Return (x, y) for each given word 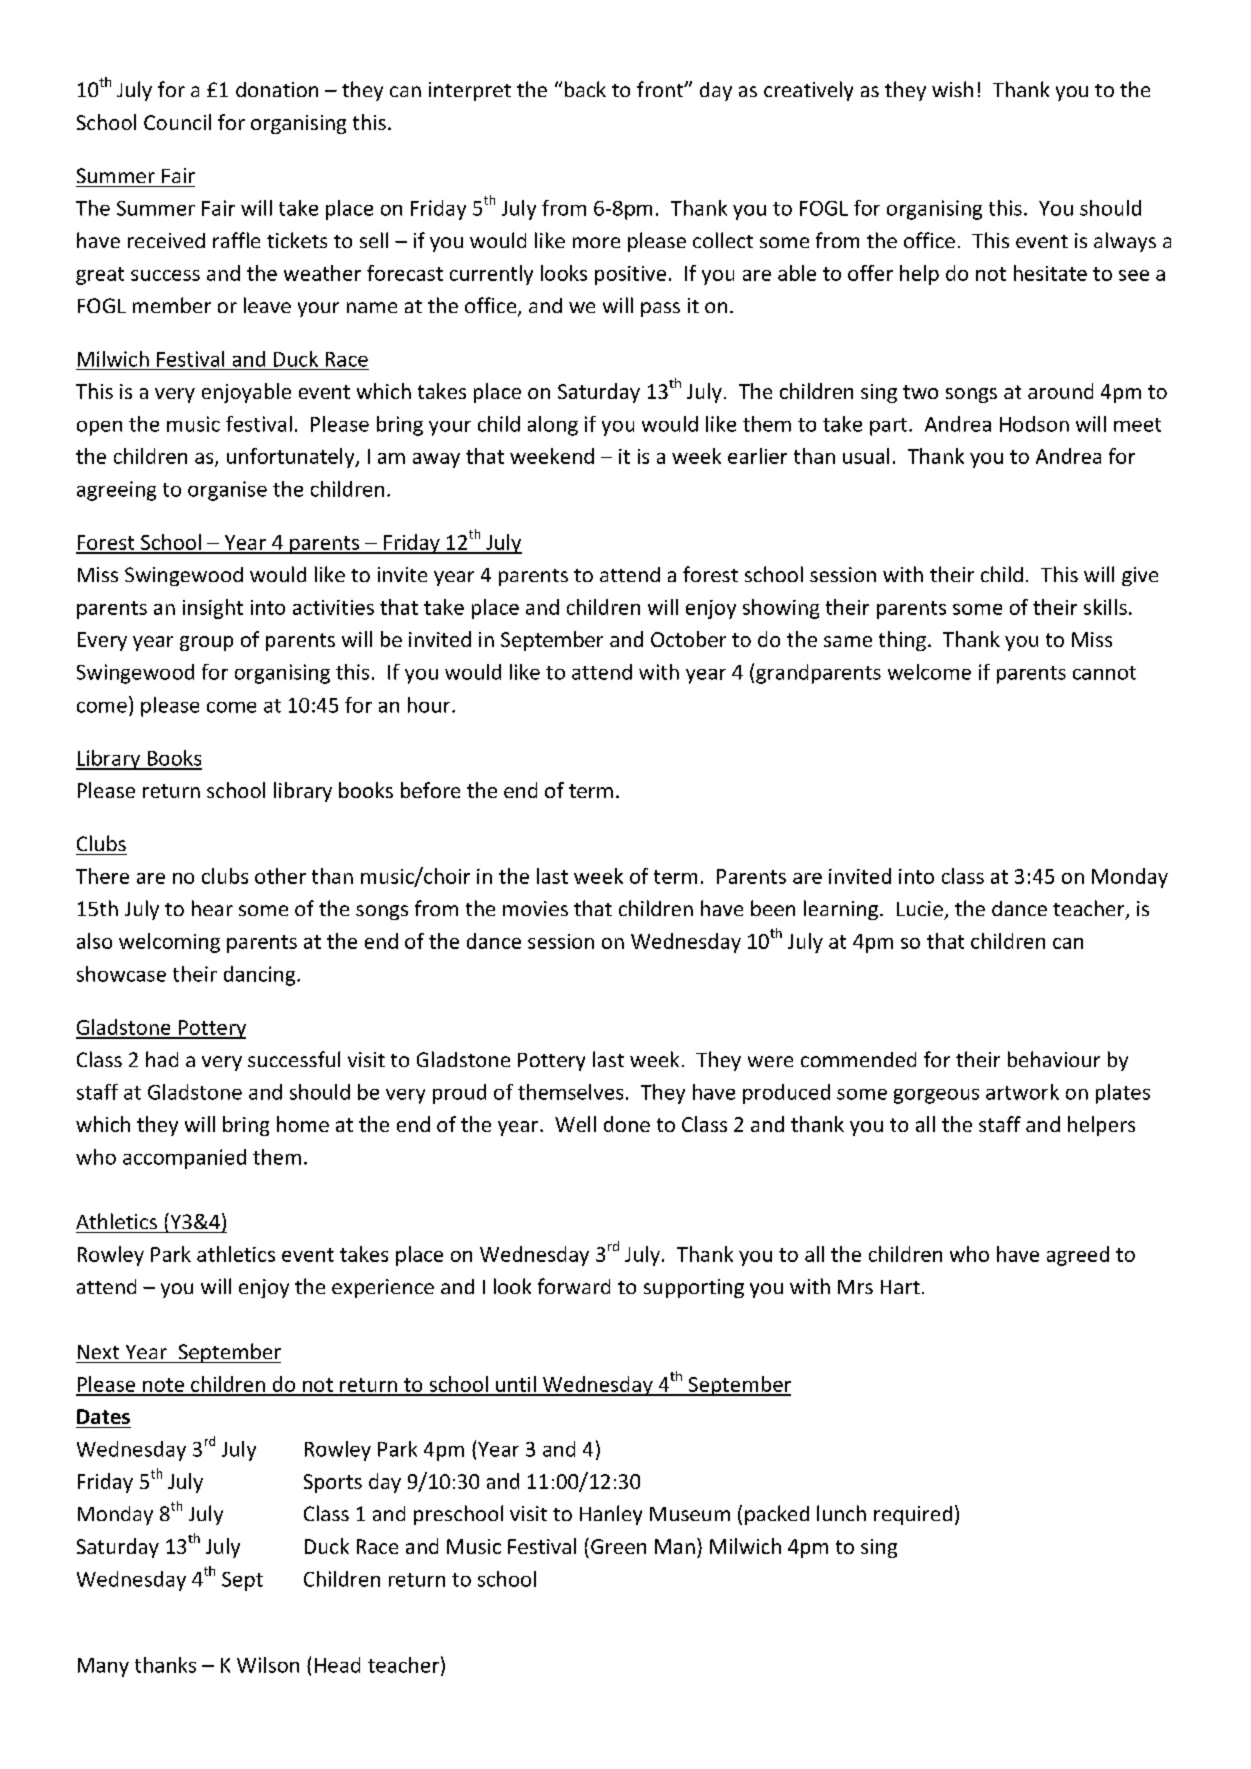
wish (952, 89)
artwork (1022, 1092)
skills (1105, 607)
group (206, 643)
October (688, 639)
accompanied (184, 1159)
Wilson (268, 1665)
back (585, 89)
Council (177, 122)
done (627, 1124)
